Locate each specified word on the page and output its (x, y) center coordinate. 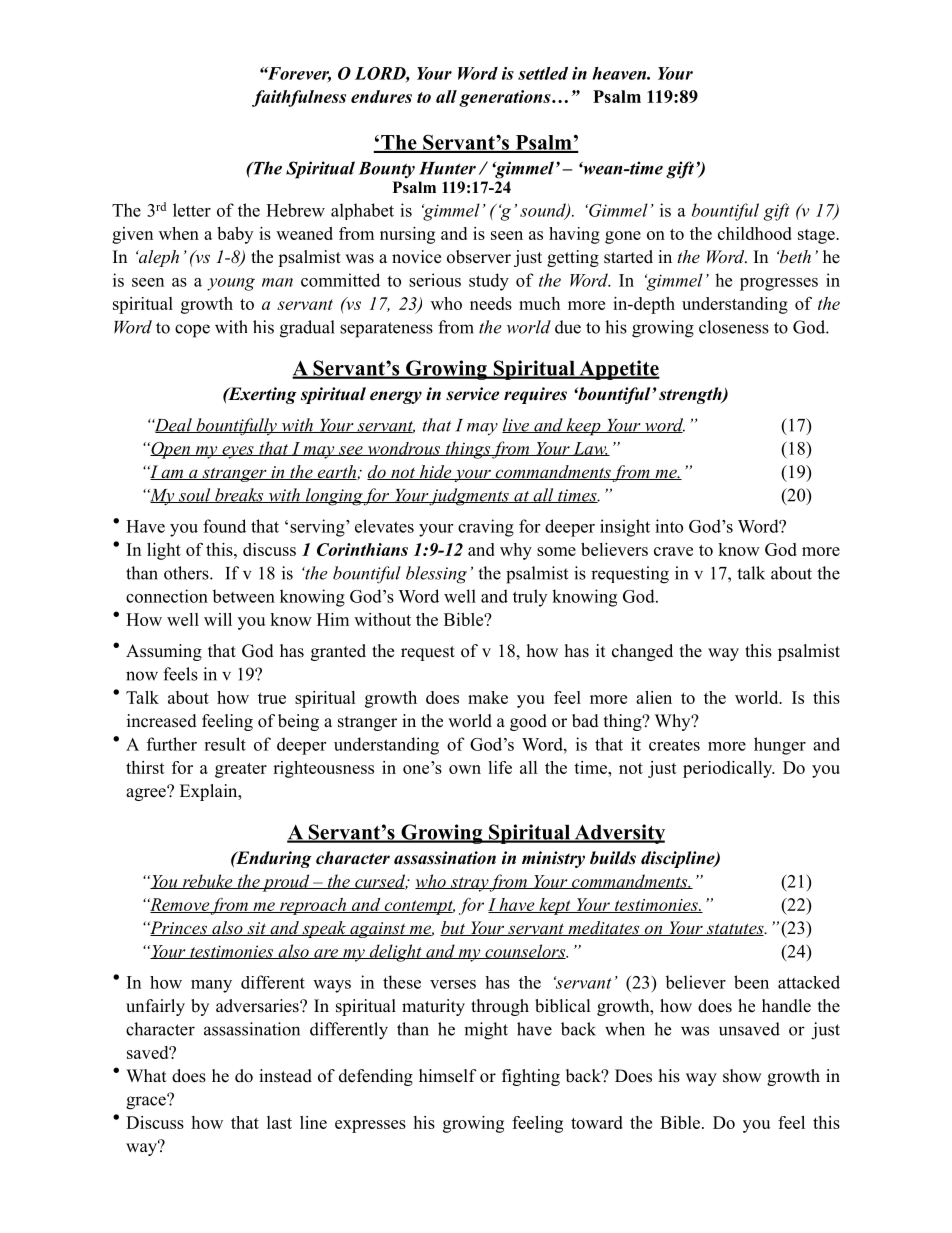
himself (448, 1076)
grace (147, 1102)
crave (673, 551)
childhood (755, 233)
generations (506, 98)
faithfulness (299, 98)
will (218, 619)
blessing (436, 575)
